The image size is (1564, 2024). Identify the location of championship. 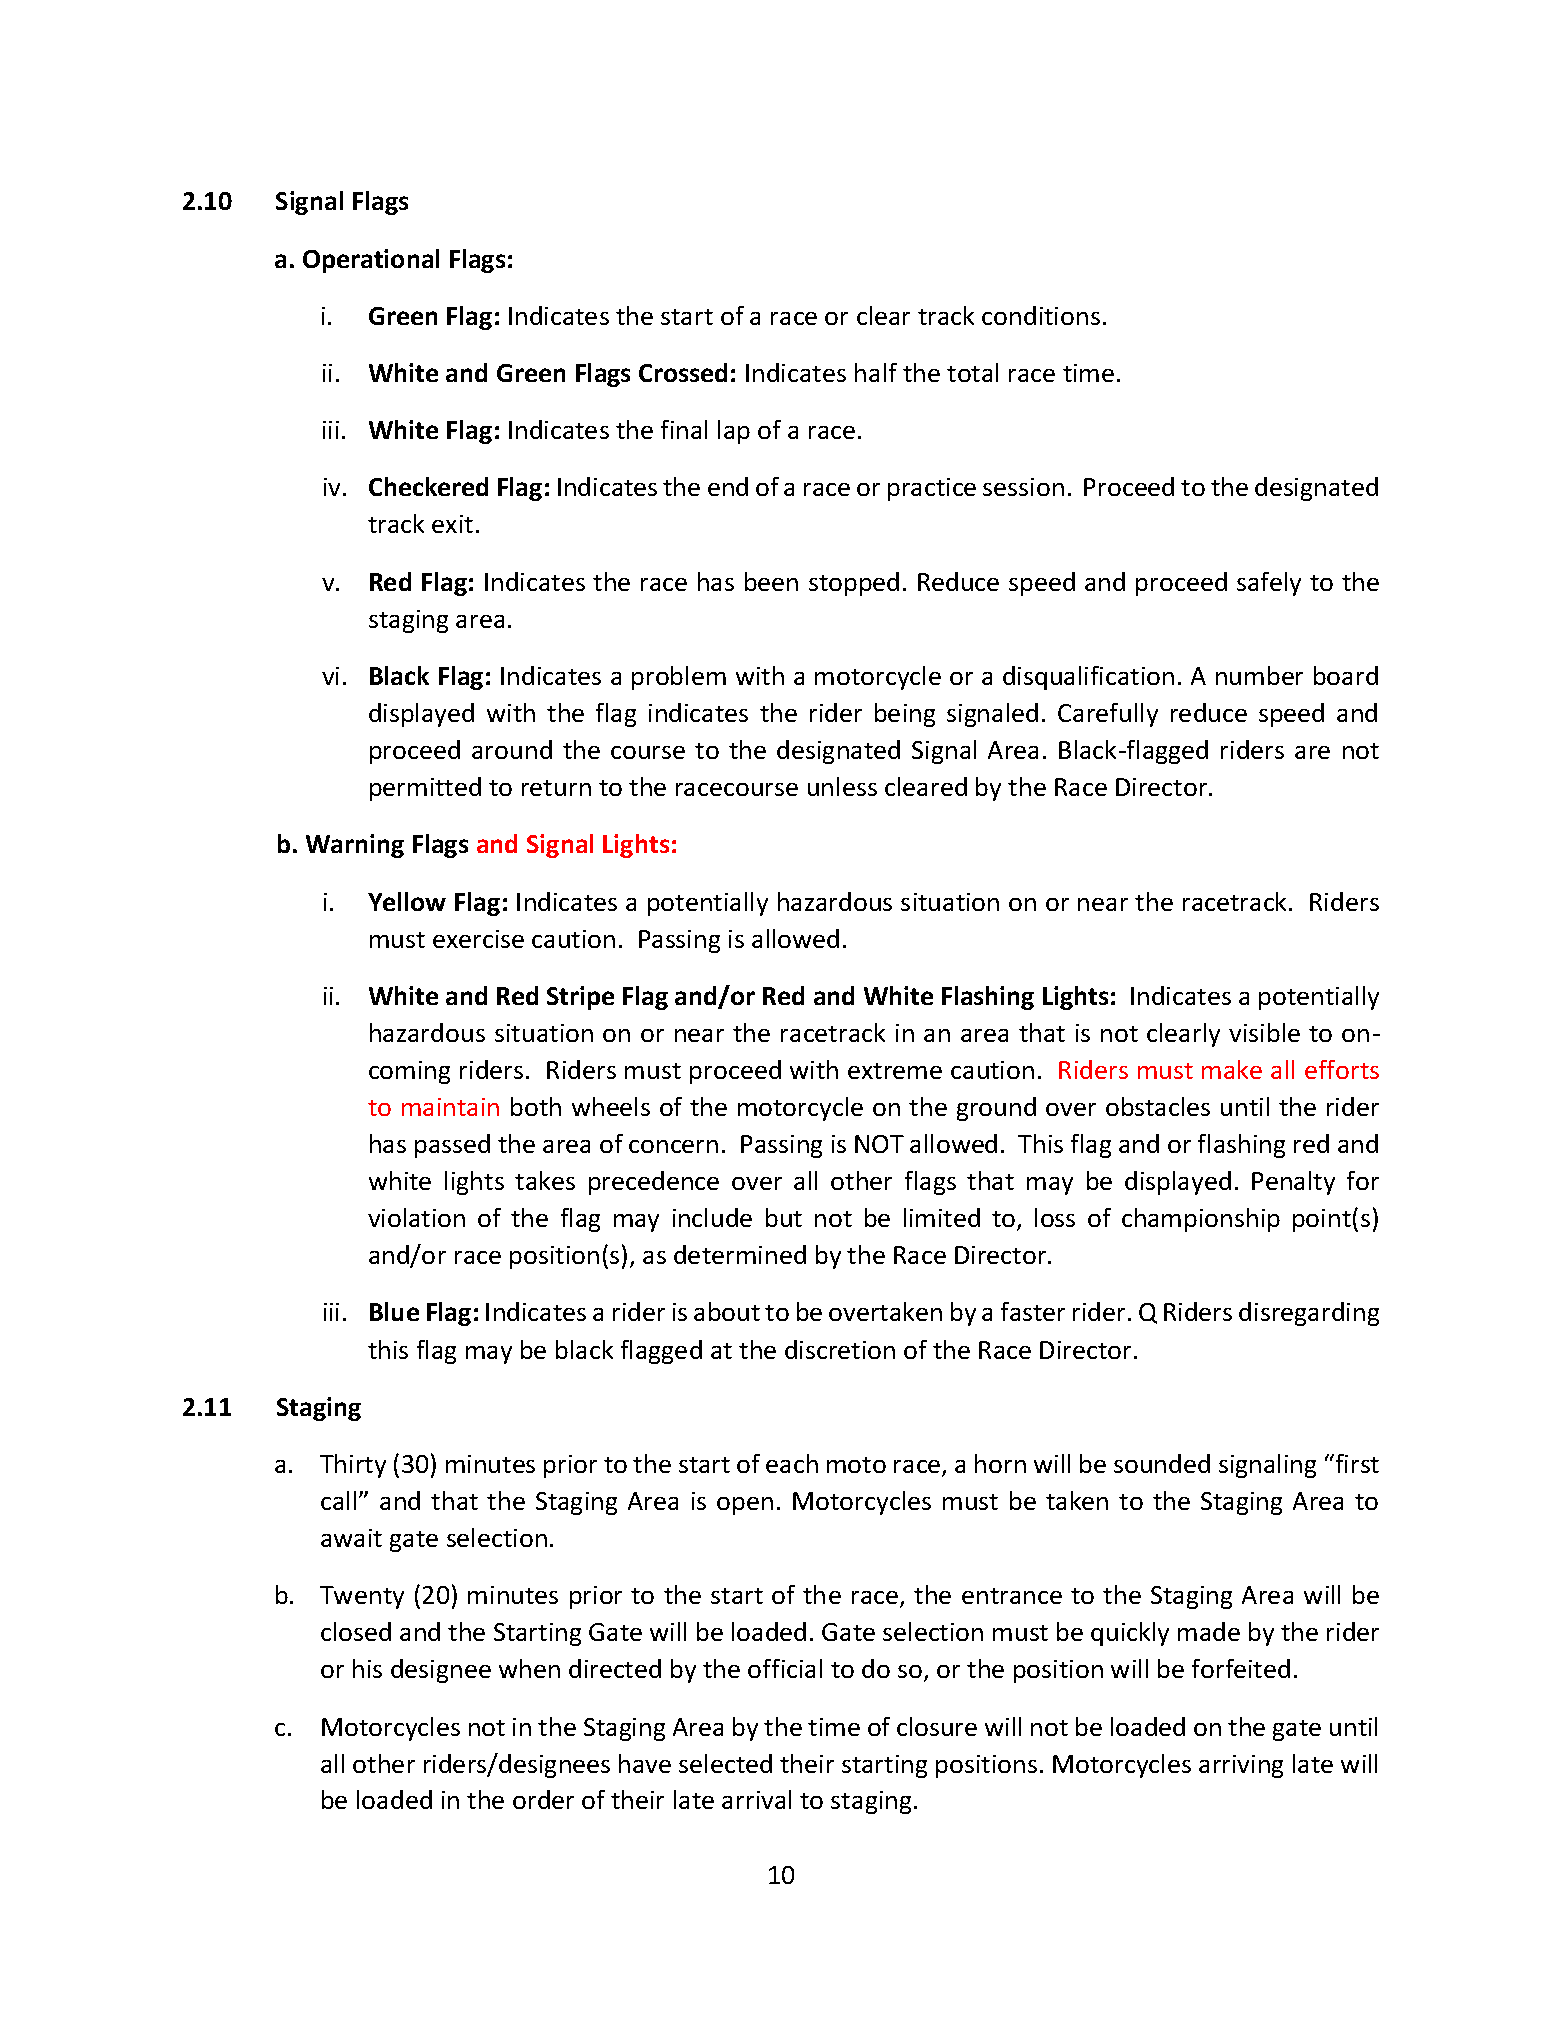
(1201, 1220).
